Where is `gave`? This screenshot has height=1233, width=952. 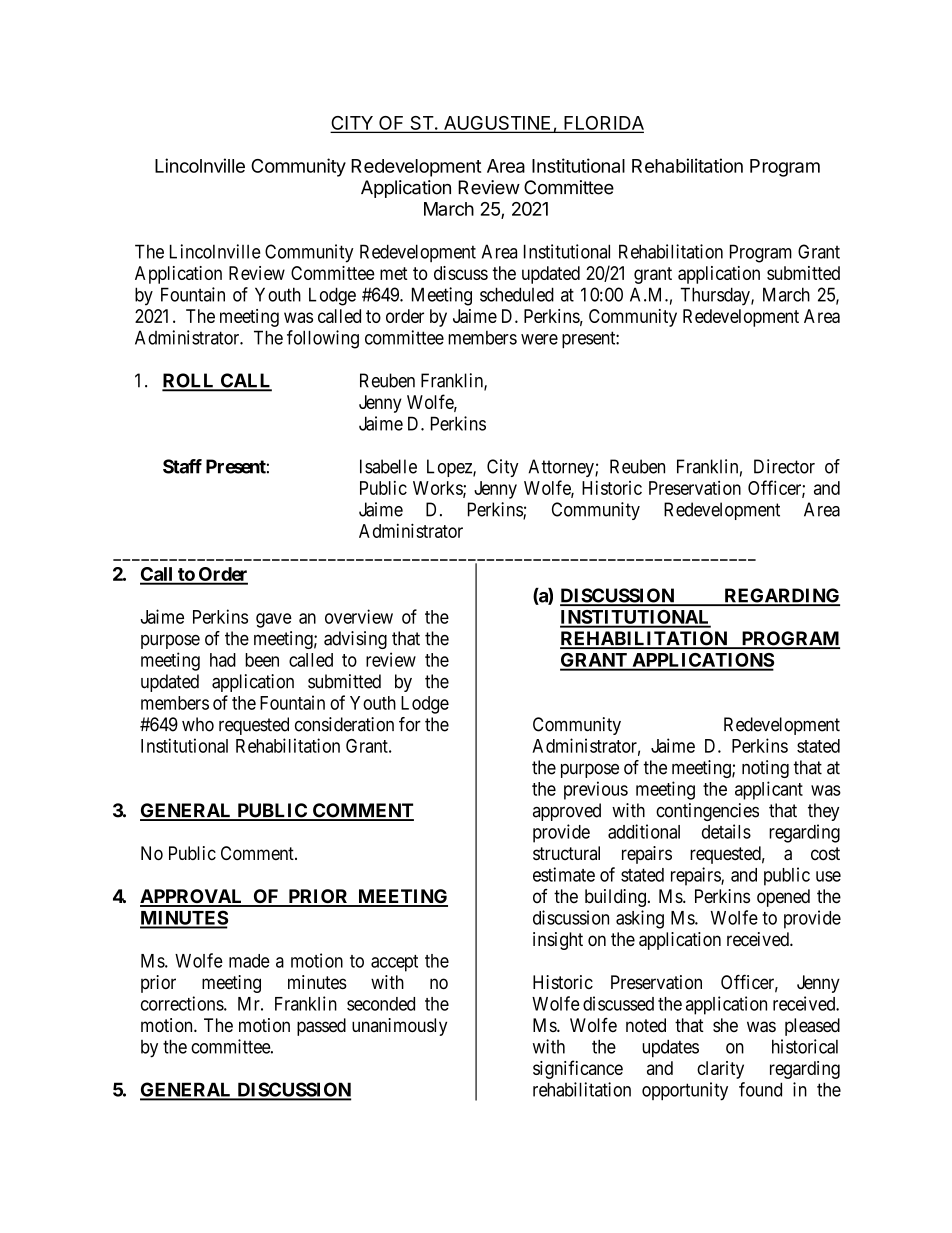 gave is located at coordinates (274, 620).
